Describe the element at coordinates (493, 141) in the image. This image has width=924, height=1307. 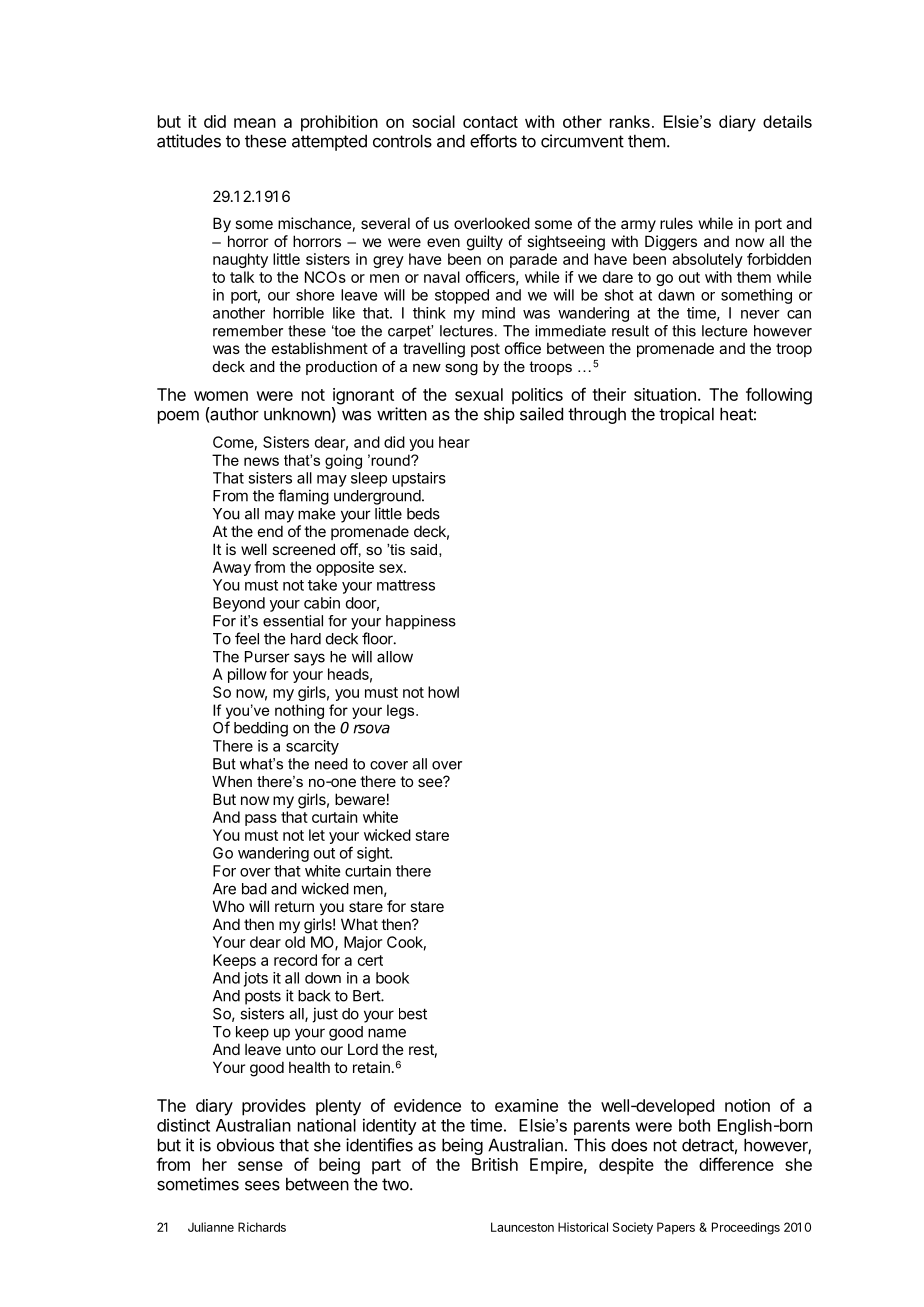
I see `efforts` at that location.
